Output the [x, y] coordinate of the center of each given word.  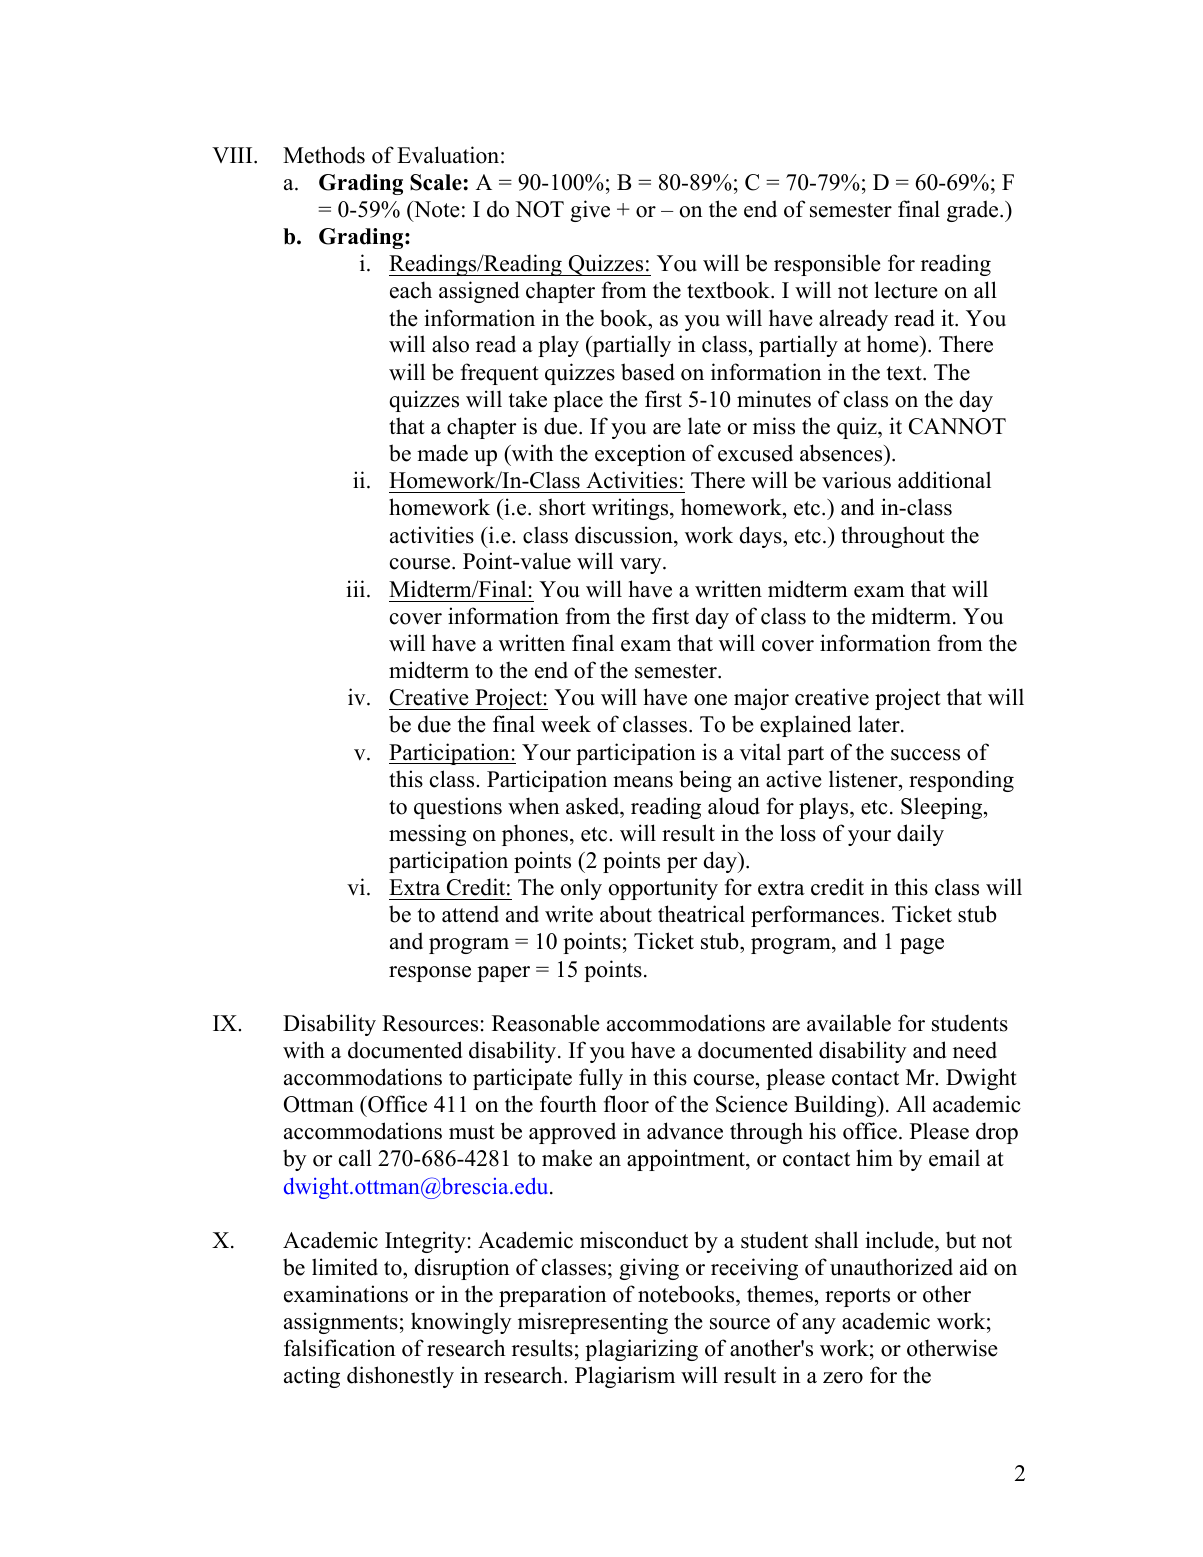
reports [857, 1297]
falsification [339, 1348]
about [626, 914]
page [922, 946]
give [590, 211]
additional [944, 480]
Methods [324, 155]
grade [974, 211]
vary [642, 566]
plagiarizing [641, 1350]
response [430, 974]
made [442, 453]
